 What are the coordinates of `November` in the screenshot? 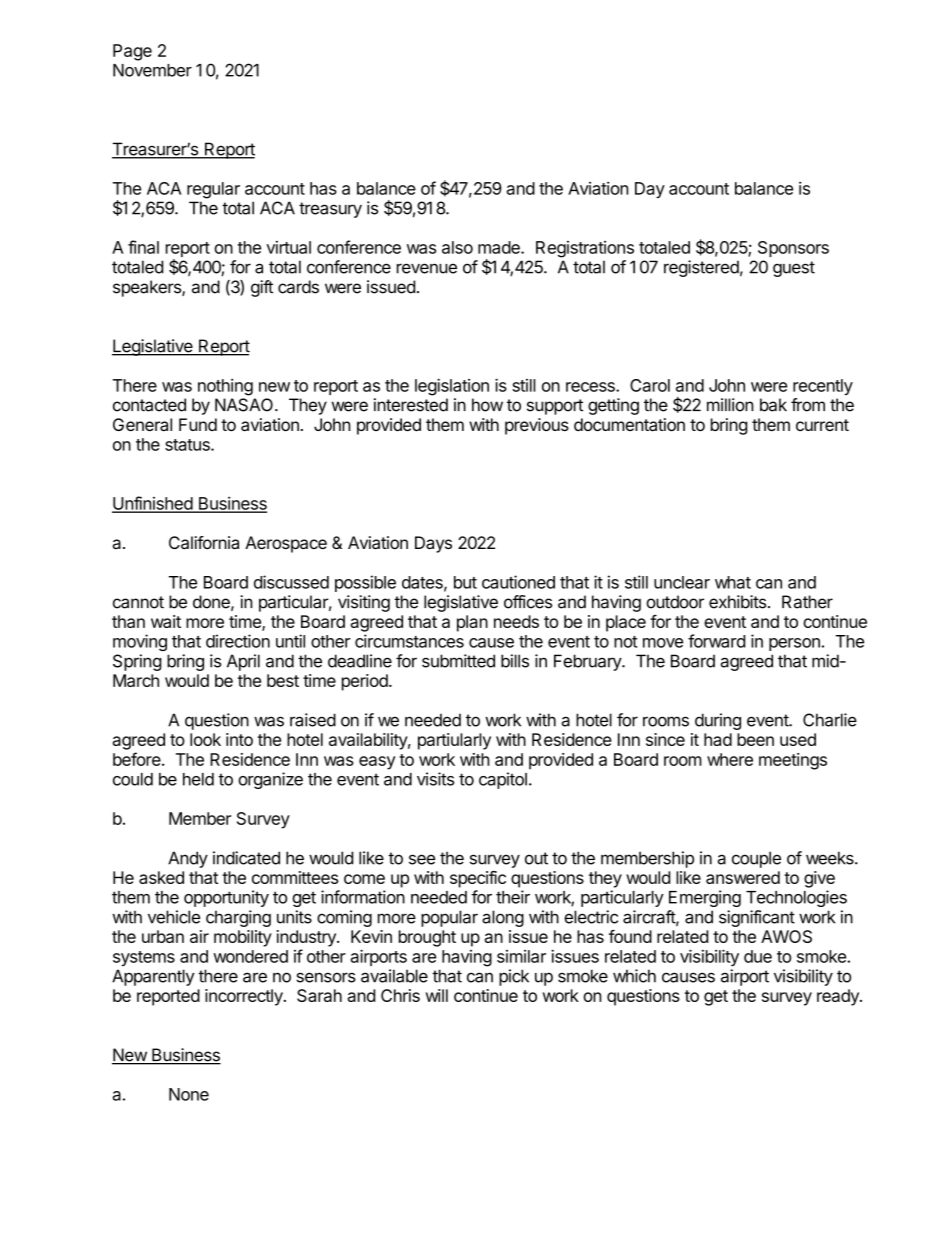 It's located at (152, 70).
